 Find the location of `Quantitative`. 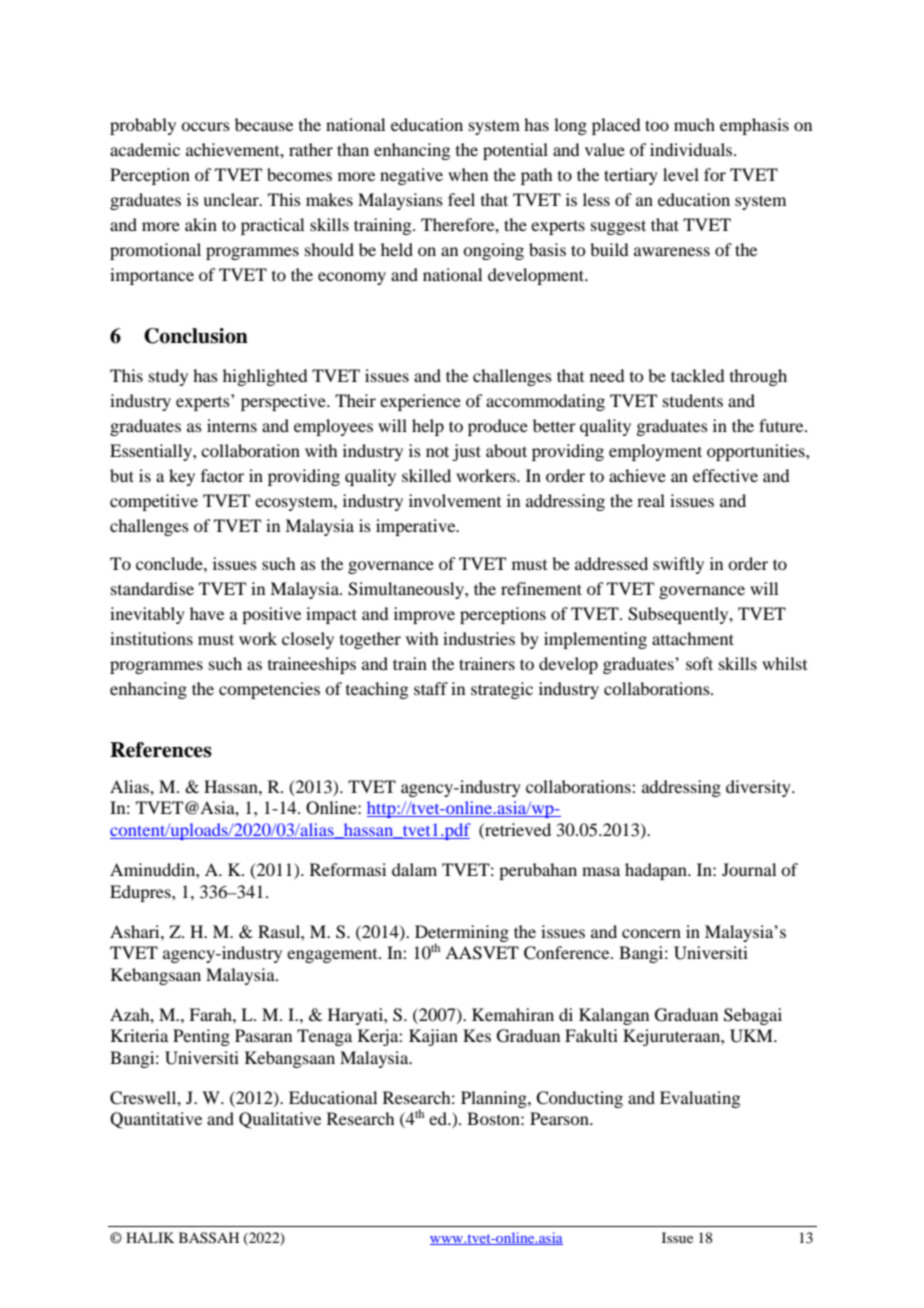

Quantitative is located at coordinates (156, 1120).
